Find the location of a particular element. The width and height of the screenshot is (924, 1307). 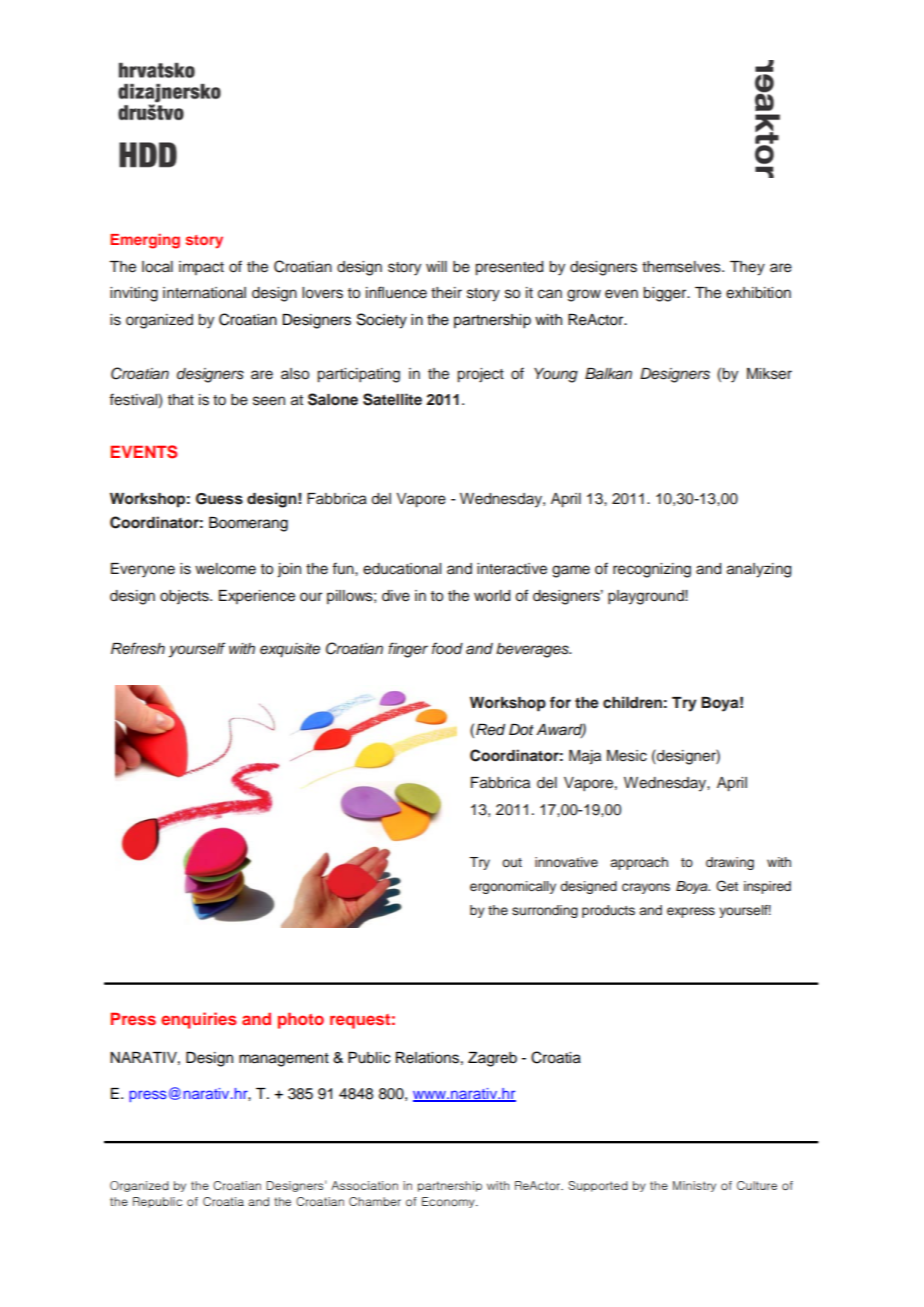

Association is located at coordinates (364, 1185).
